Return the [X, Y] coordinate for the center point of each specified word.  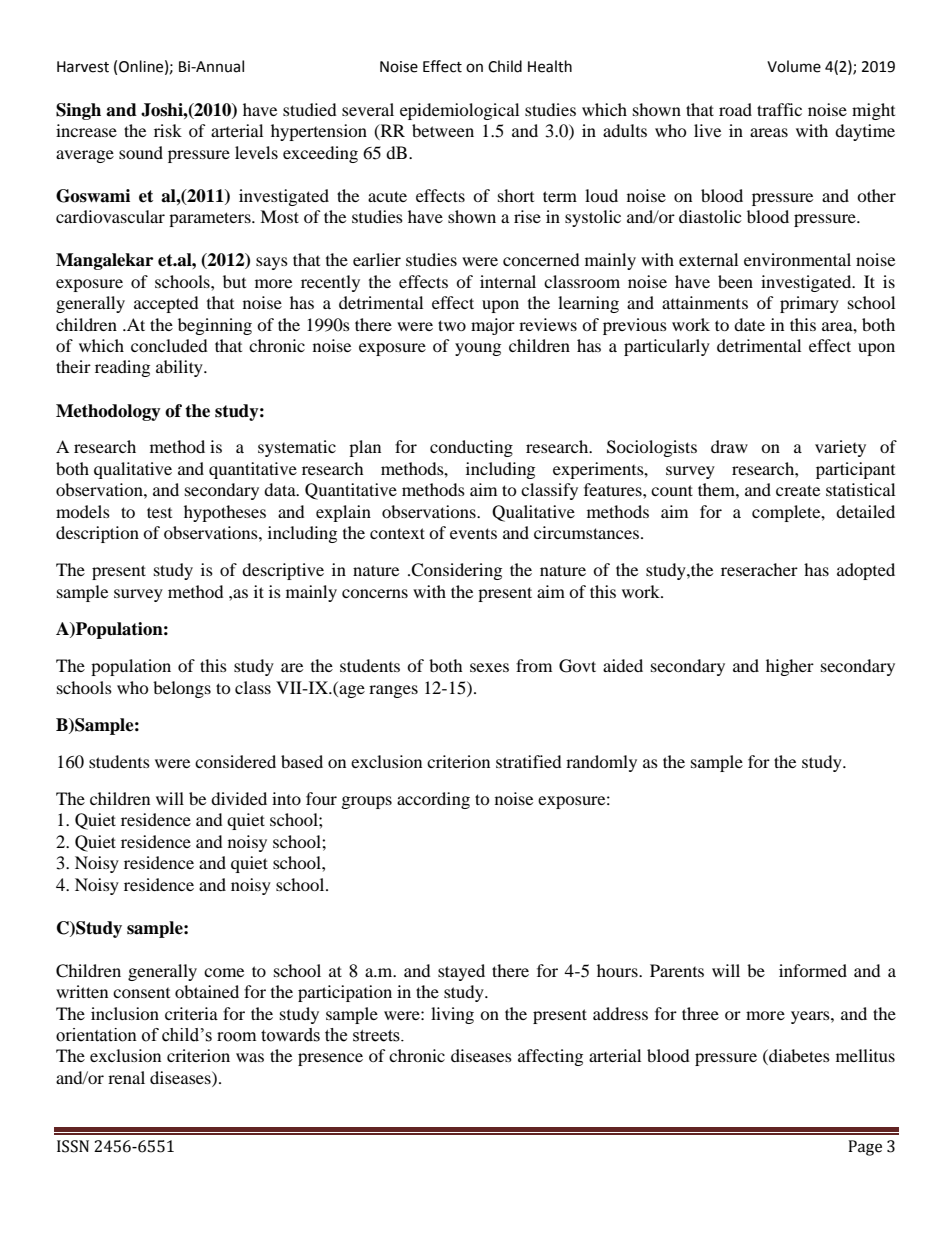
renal [126, 1077]
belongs [182, 689]
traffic [779, 109]
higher [790, 667]
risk [168, 130]
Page [865, 1148]
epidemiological [459, 111]
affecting [550, 1057]
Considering [456, 571]
